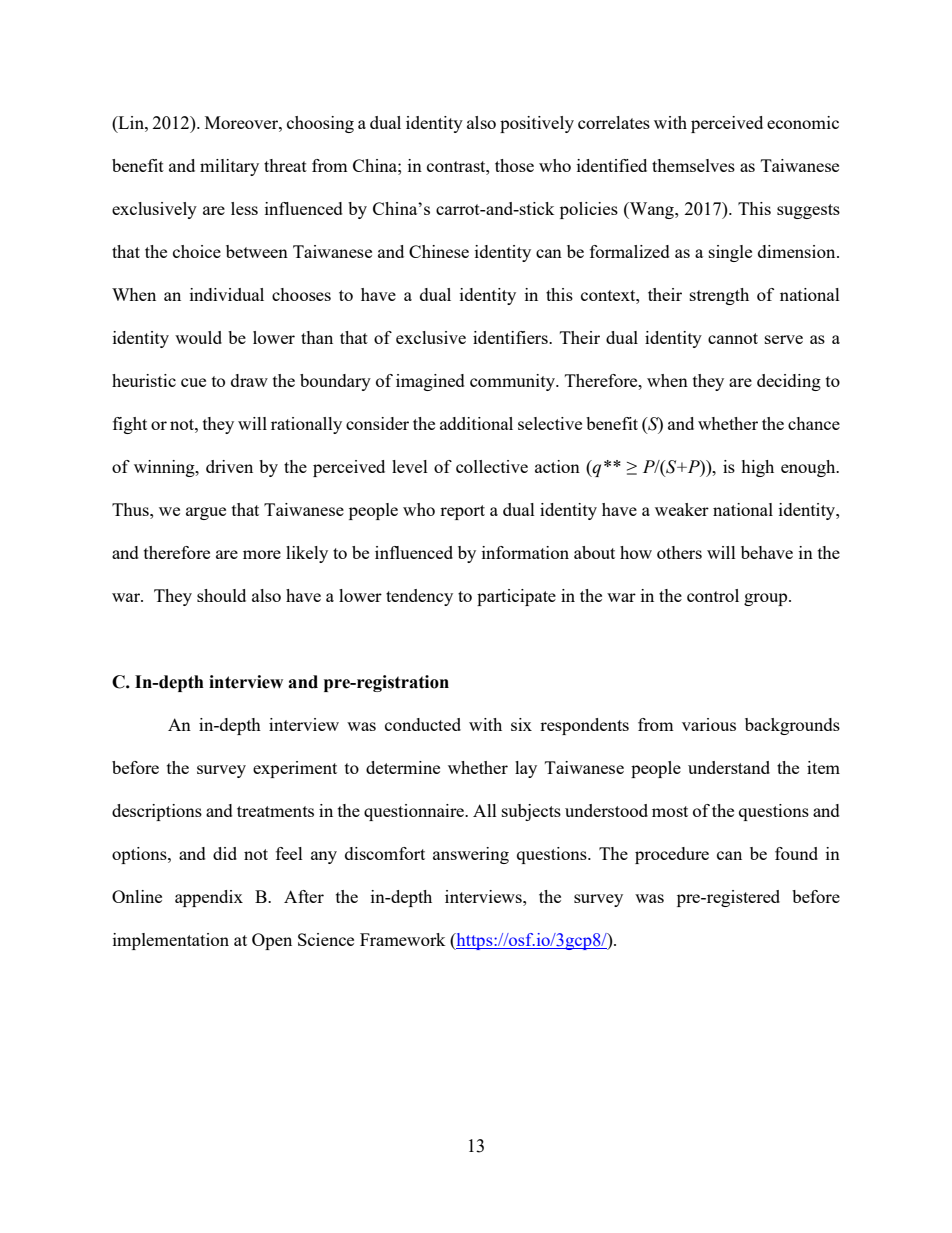 The width and height of the page is (952, 1233). What do you see at coordinates (709, 724) in the page?
I see `various` at bounding box center [709, 724].
